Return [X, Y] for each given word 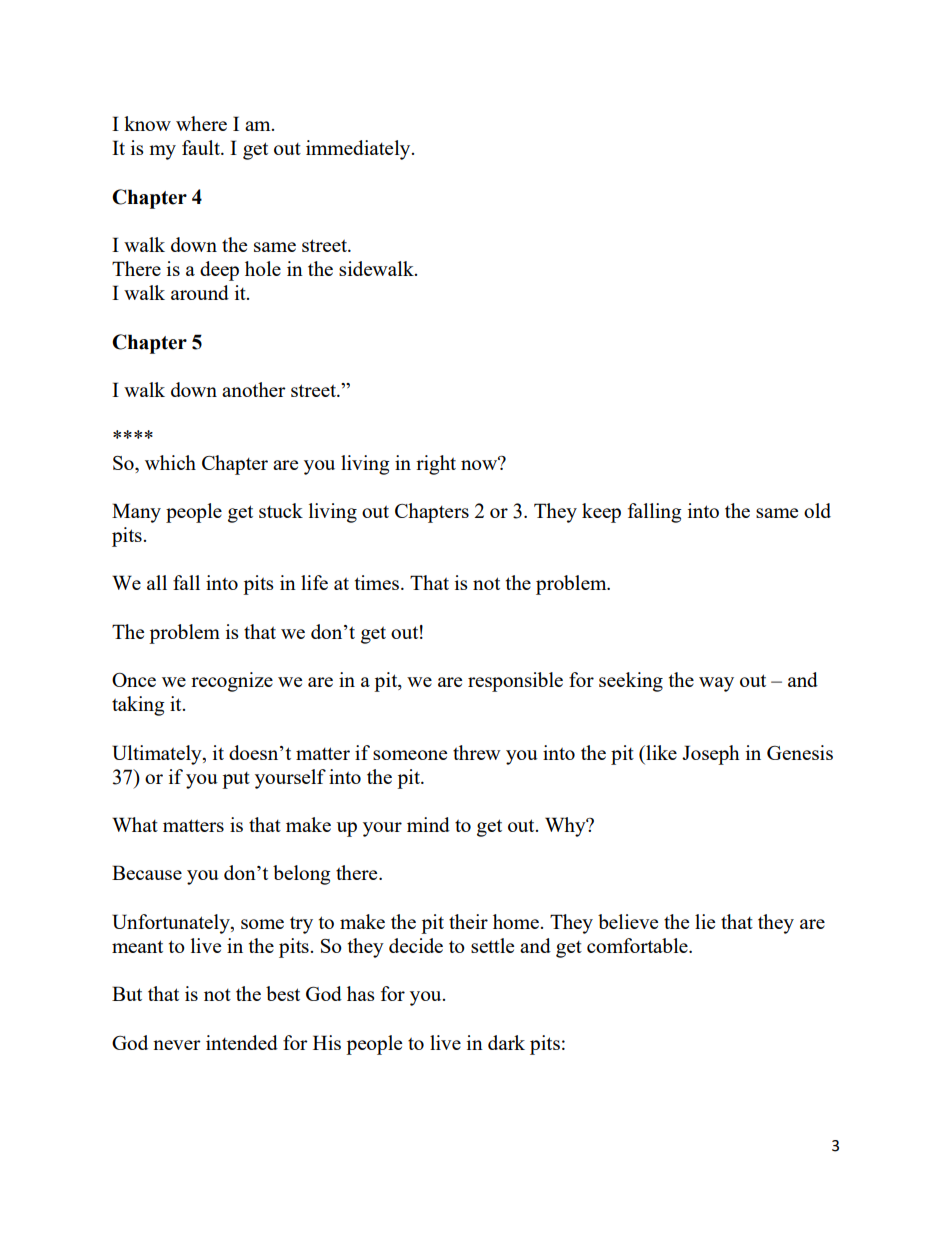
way [716, 684]
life [314, 582]
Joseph [711, 755]
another [254, 389]
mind [428, 824]
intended [242, 1042]
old [817, 510]
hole [263, 268]
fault [202, 147]
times [377, 582]
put [236, 780]
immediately [359, 150]
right [436, 465]
